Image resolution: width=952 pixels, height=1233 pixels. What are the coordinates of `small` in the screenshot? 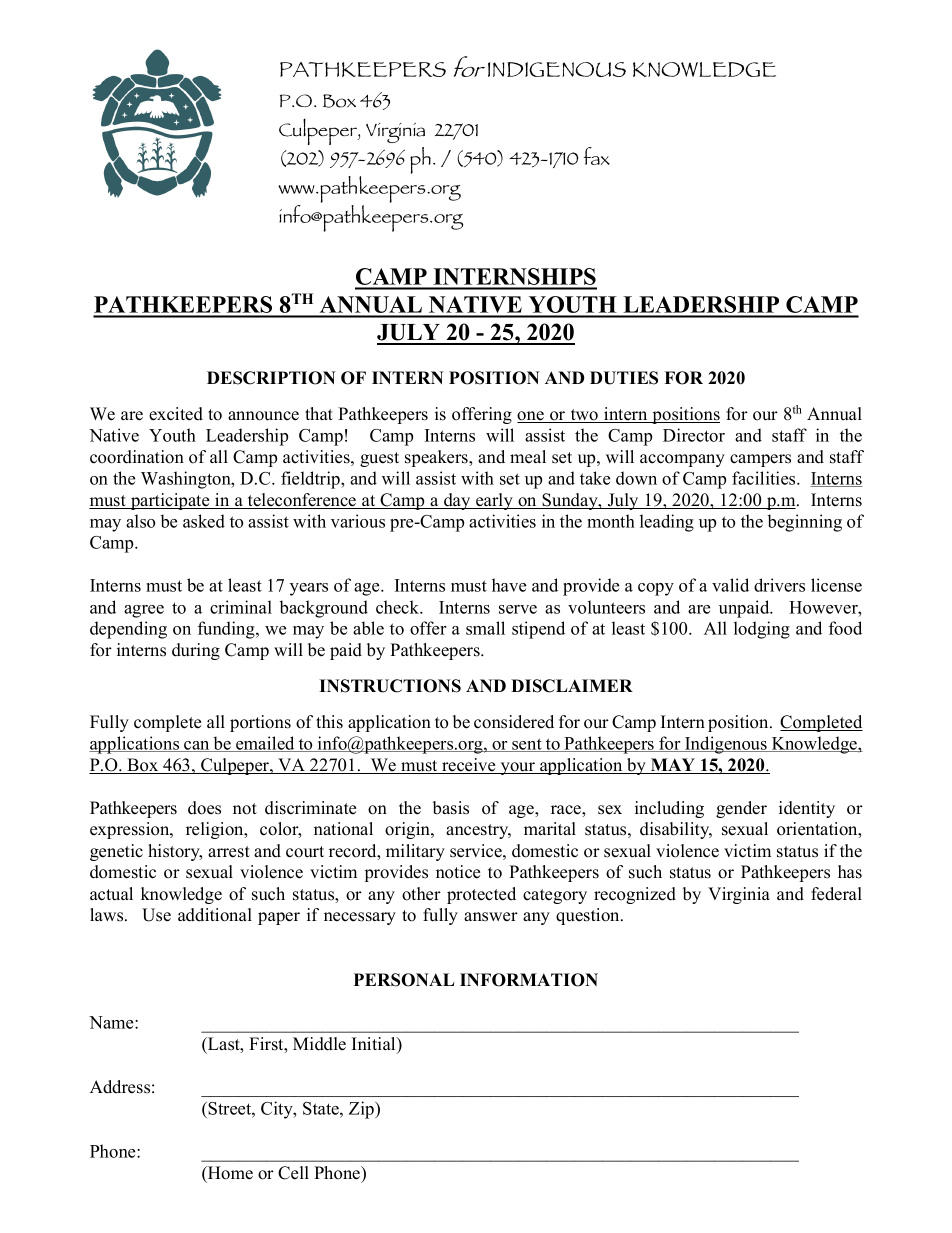 It's located at (485, 628).
